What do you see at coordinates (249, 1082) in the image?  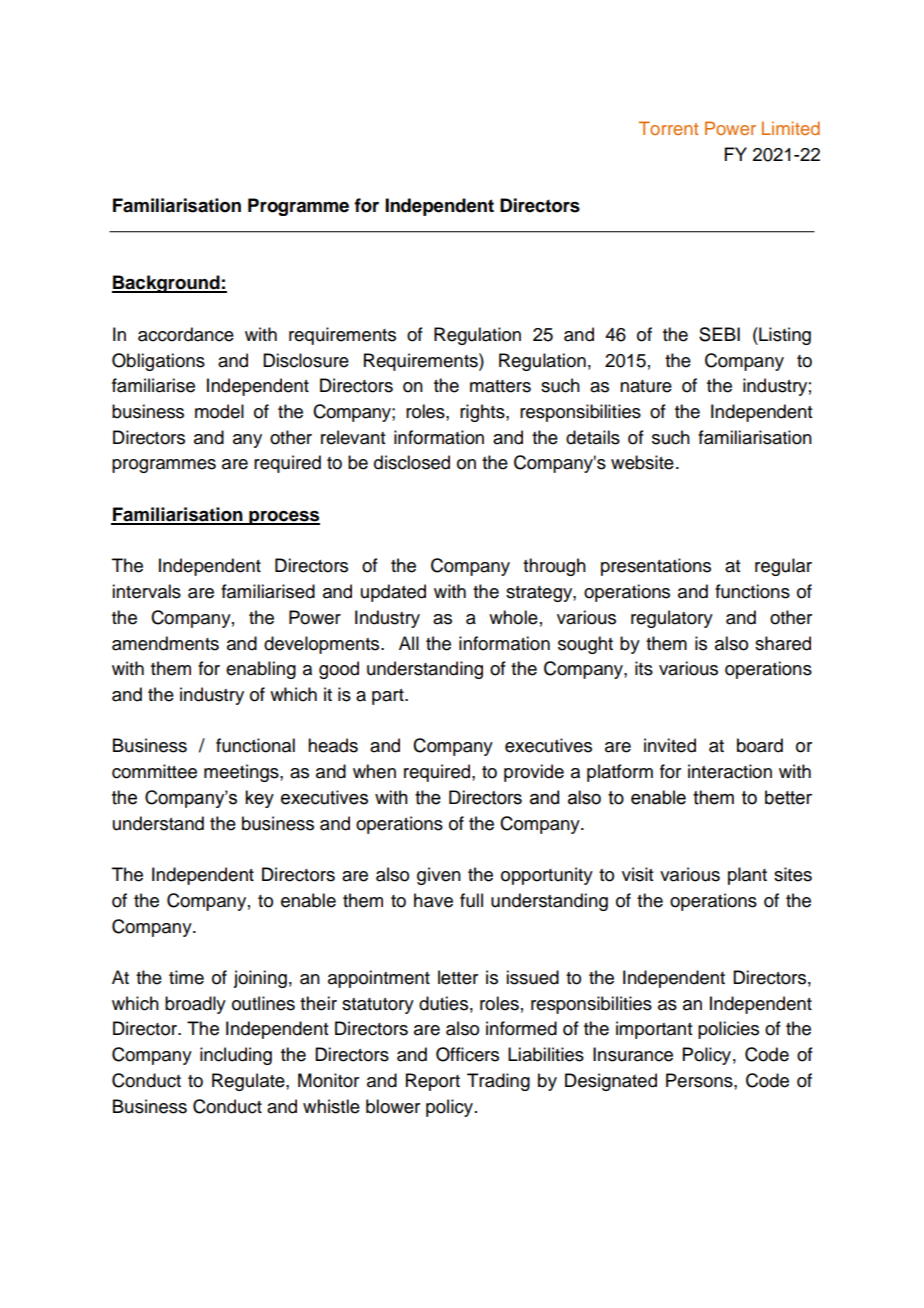 I see `Regulate` at bounding box center [249, 1082].
